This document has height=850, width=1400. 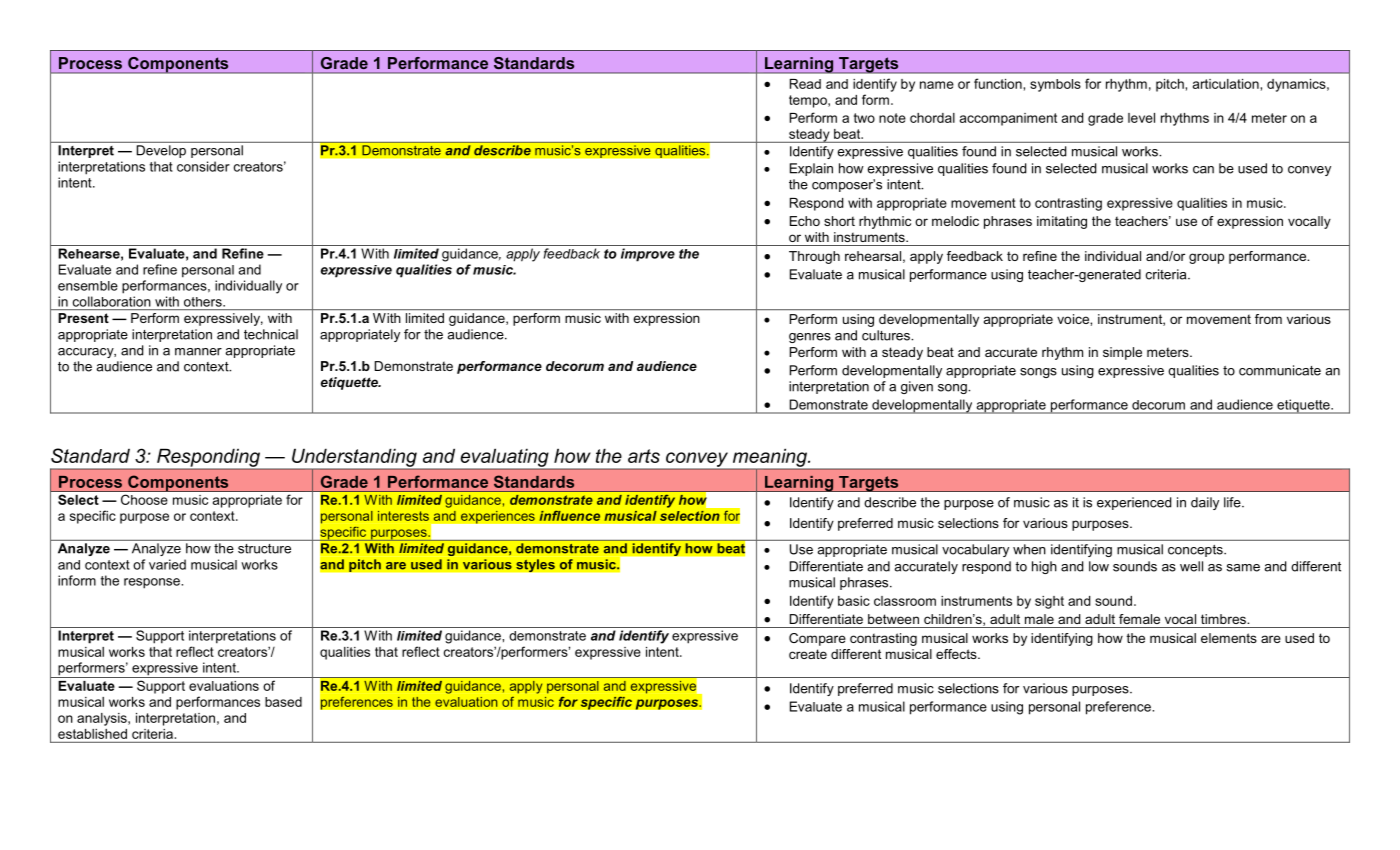 I want to click on improve, so click(x=648, y=255).
